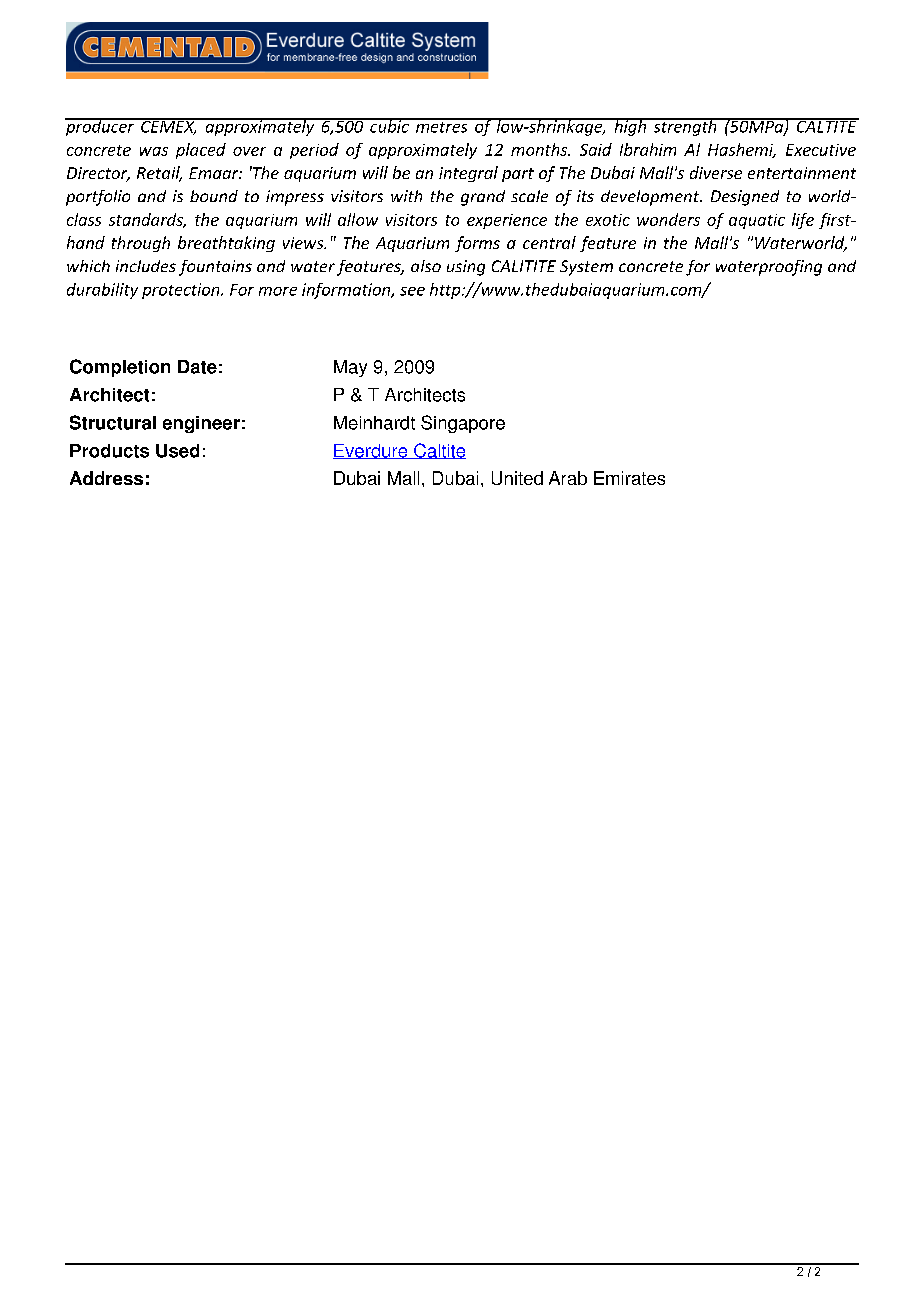 This page has width=924, height=1308. I want to click on System, so click(586, 268).
